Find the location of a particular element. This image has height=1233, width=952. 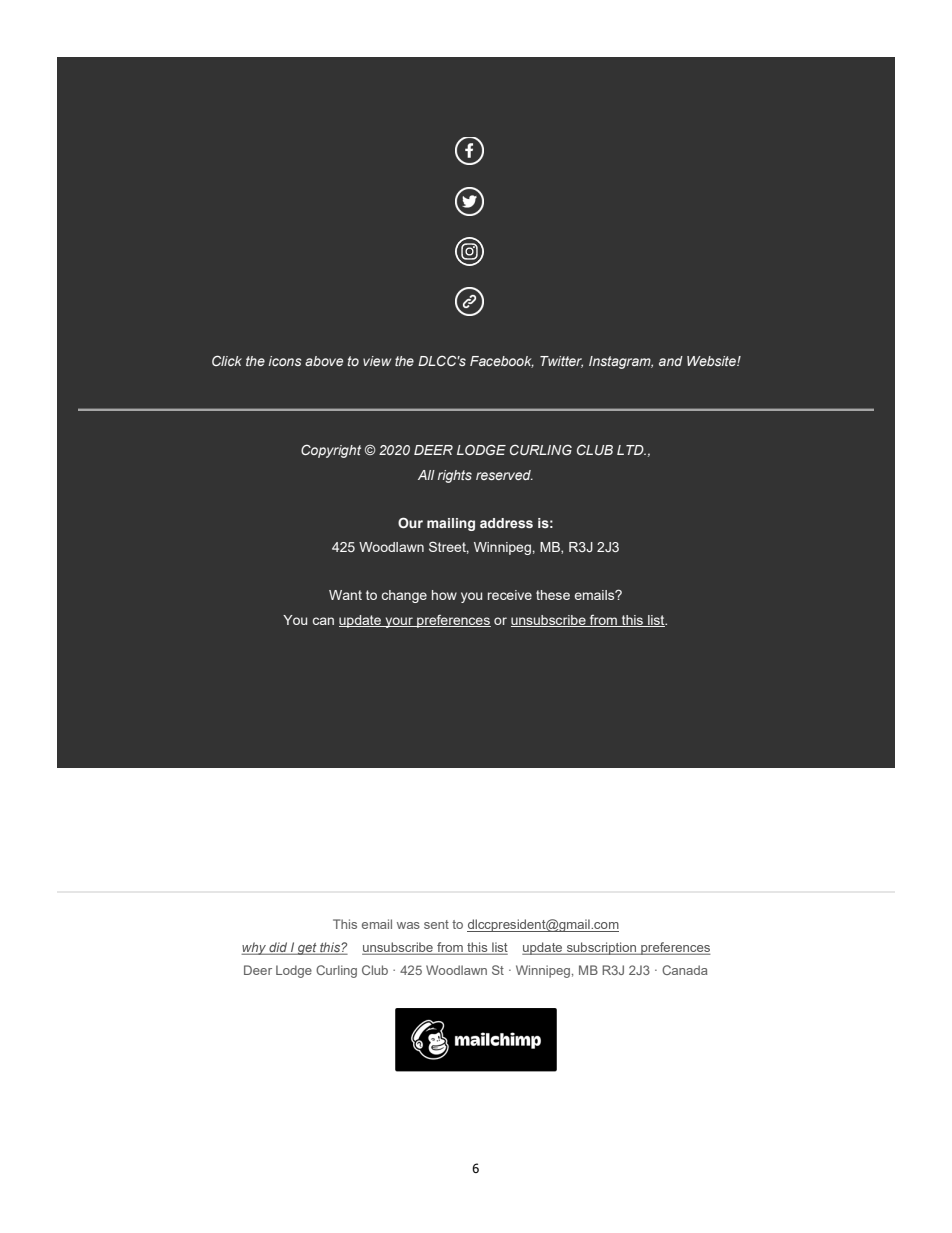

icons is located at coordinates (285, 361).
